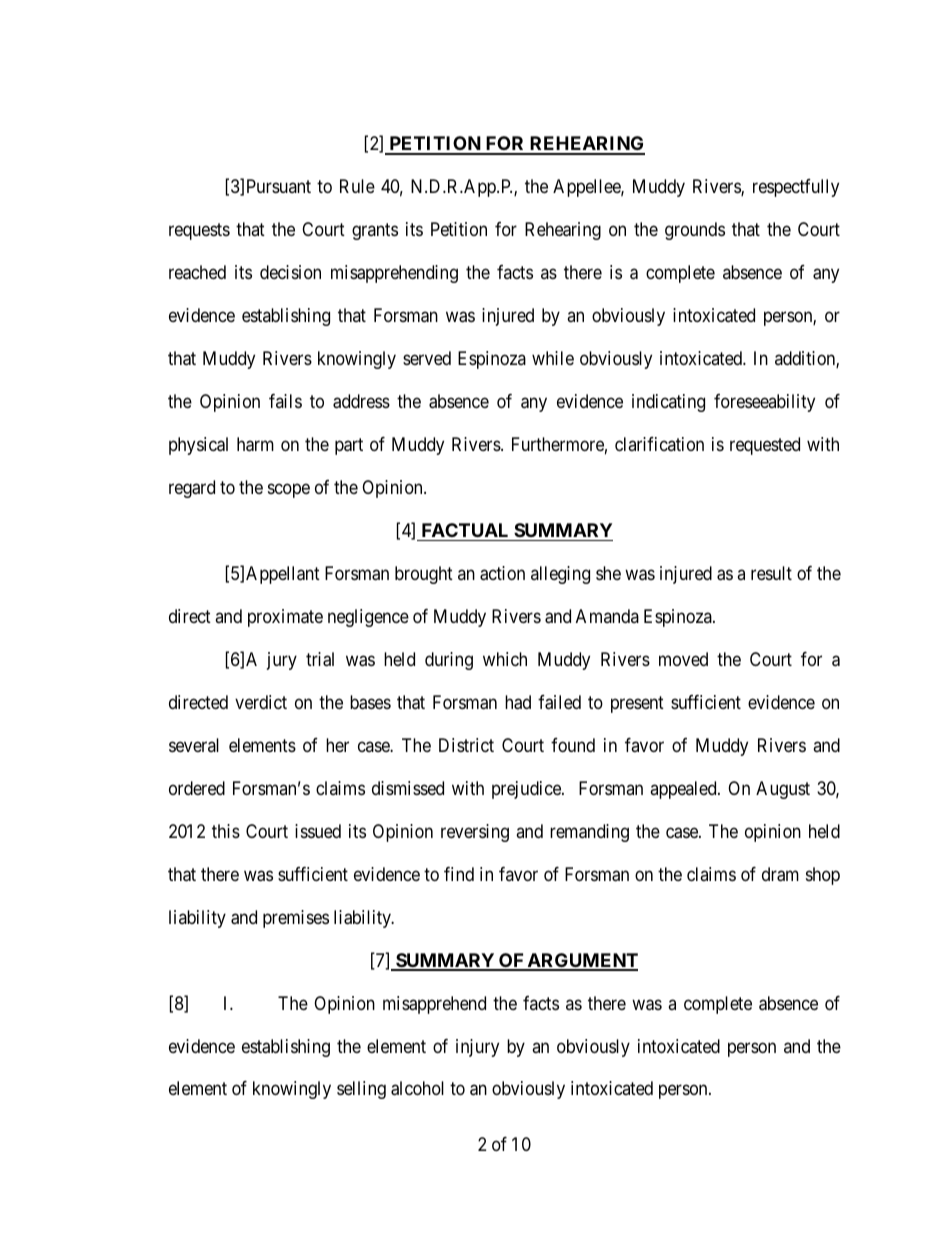 The width and height of the image is (952, 1233). What do you see at coordinates (290, 272) in the image?
I see `decision` at bounding box center [290, 272].
